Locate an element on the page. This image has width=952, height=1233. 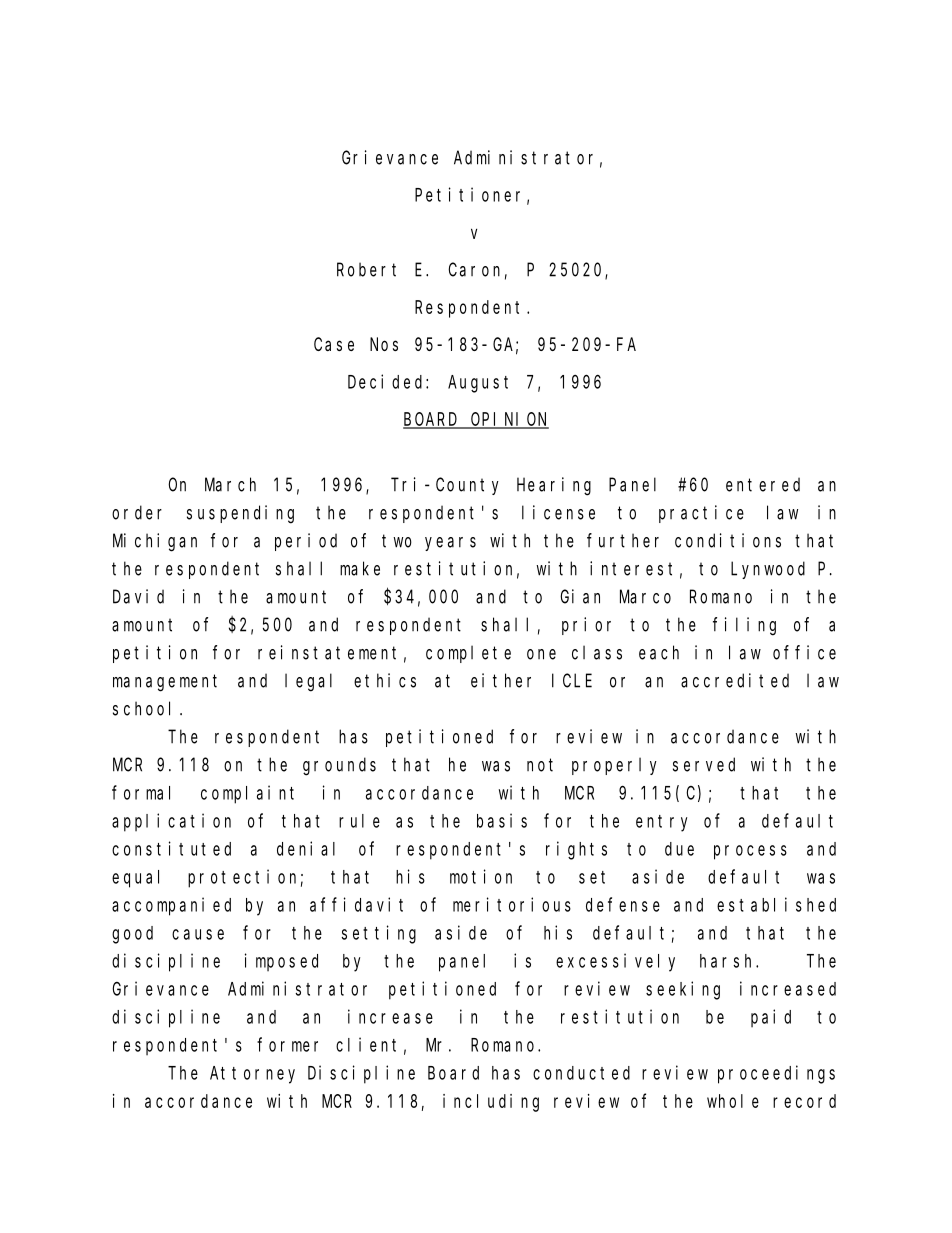
defense is located at coordinates (623, 904).
